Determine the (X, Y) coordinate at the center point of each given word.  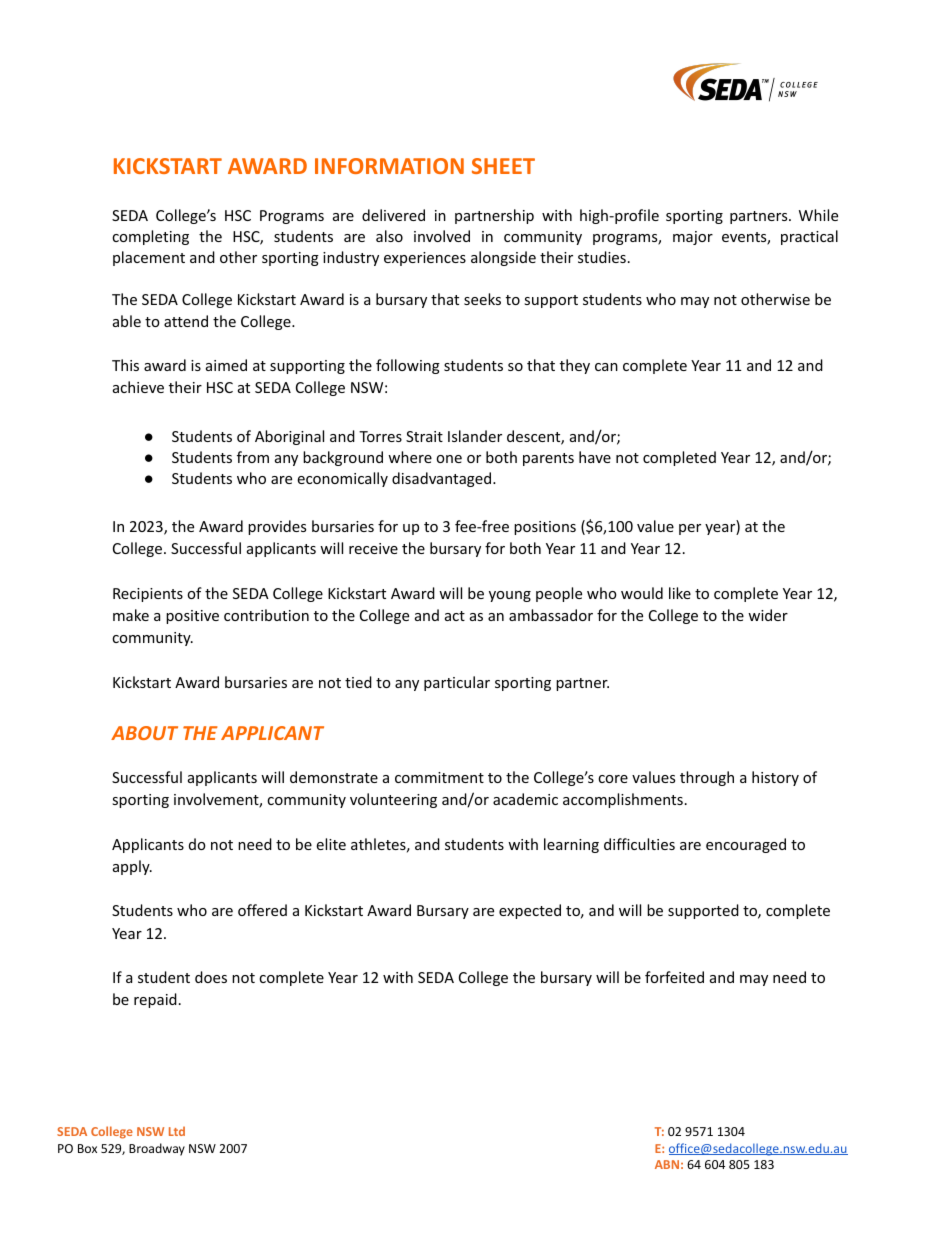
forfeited (674, 977)
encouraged (746, 845)
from (253, 457)
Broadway (157, 1149)
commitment (439, 777)
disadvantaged (443, 479)
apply (132, 867)
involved (442, 236)
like (680, 593)
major (693, 238)
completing (150, 237)
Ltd (177, 1131)
